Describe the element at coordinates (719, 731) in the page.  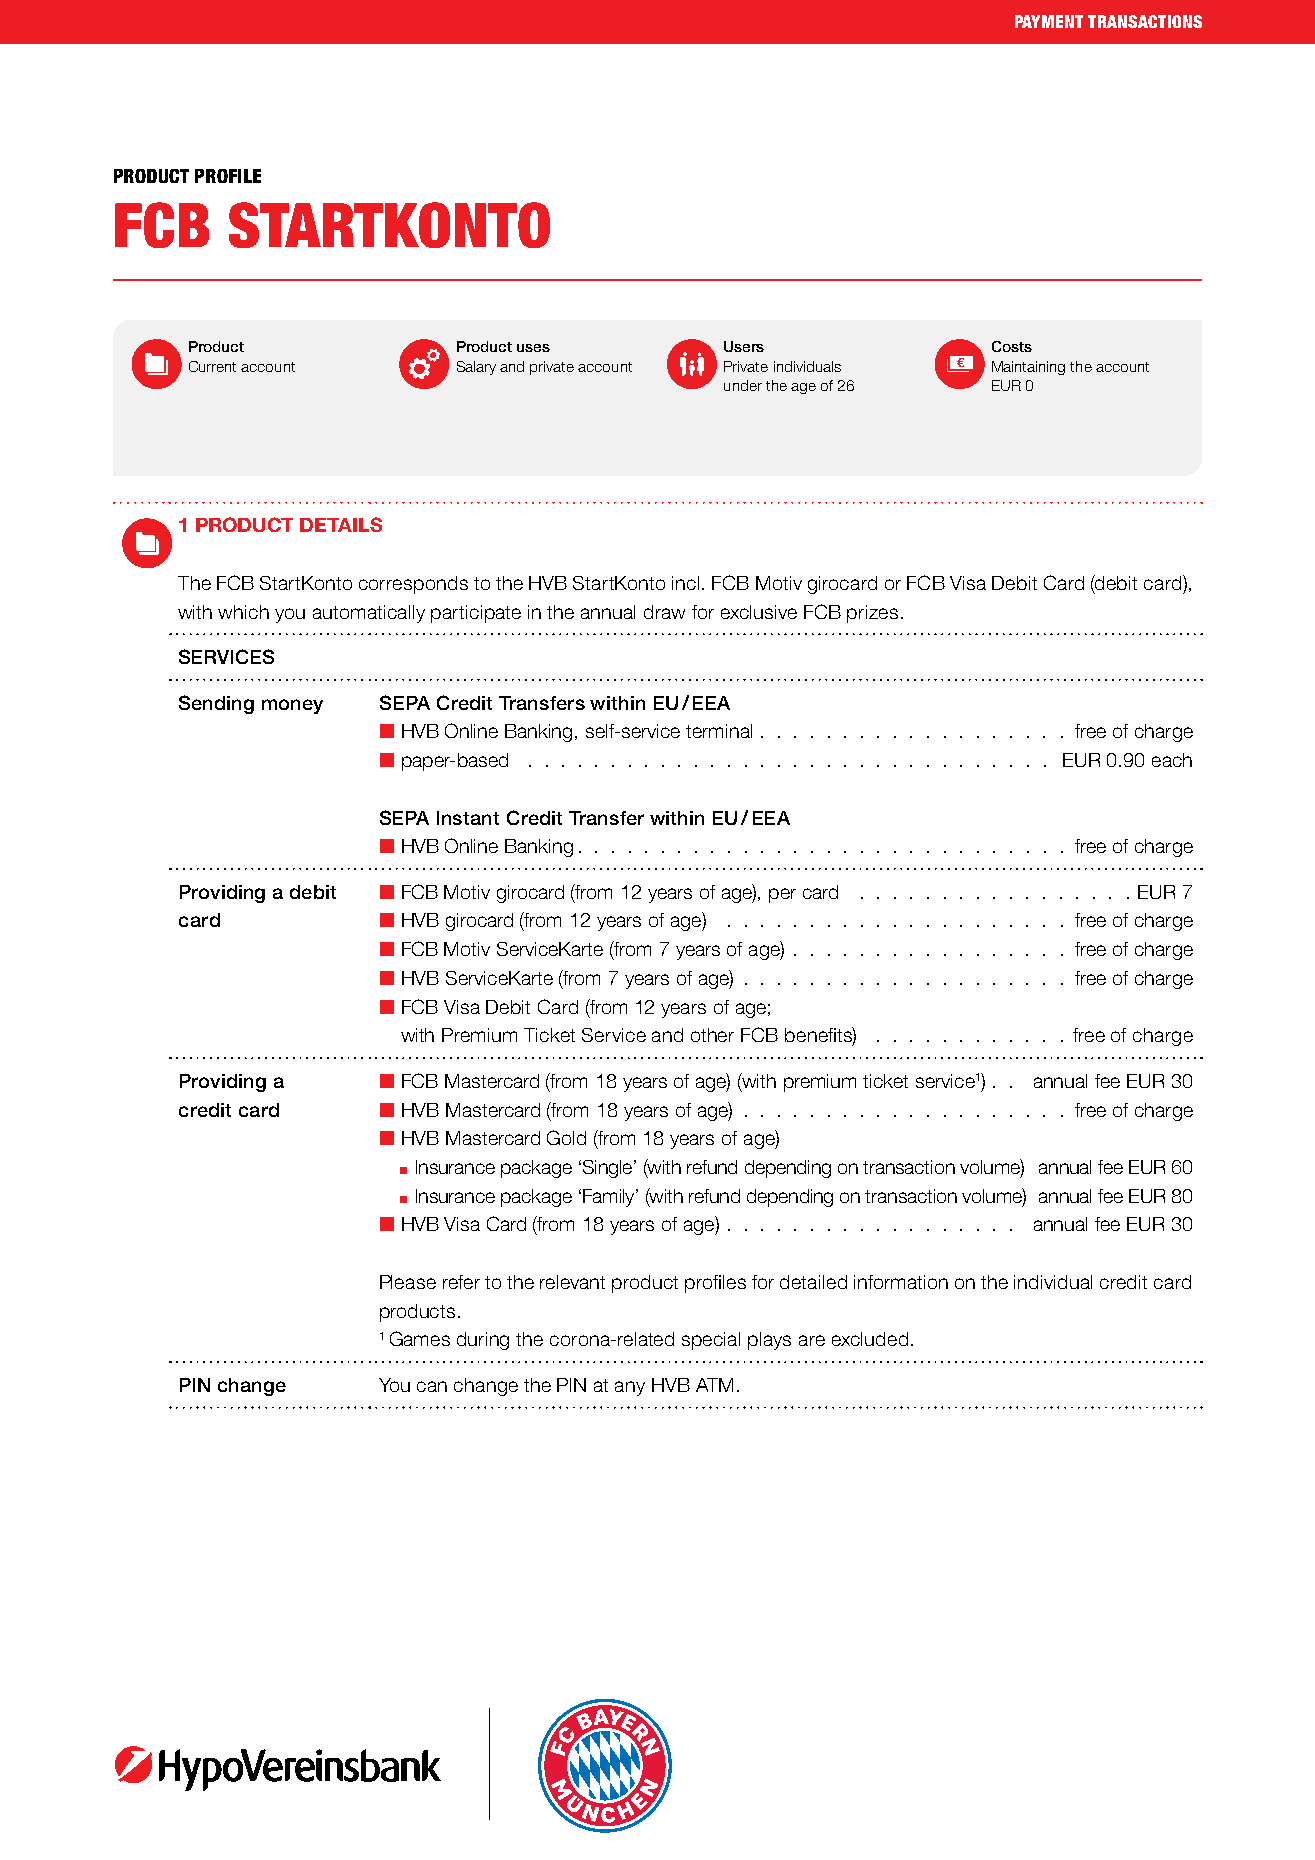
I see `terminal` at that location.
